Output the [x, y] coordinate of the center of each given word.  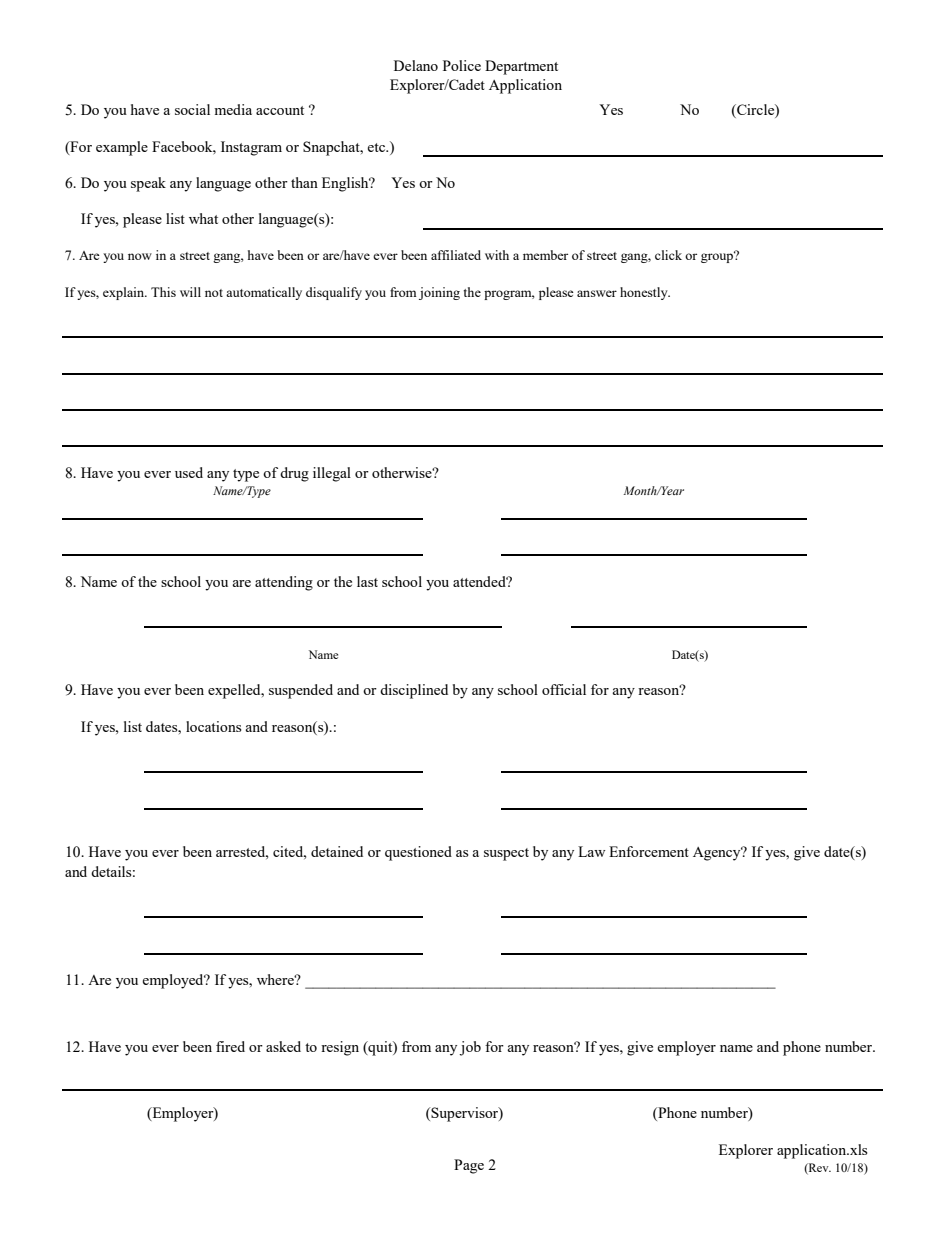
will [190, 292]
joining [439, 293]
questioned [418, 853]
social [192, 109]
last [367, 581]
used [189, 472]
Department [521, 67]
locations [213, 726]
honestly [645, 293]
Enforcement [649, 851]
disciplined [414, 691]
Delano [416, 65]
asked [283, 1046]
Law [591, 851]
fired [230, 1046]
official [564, 689]
